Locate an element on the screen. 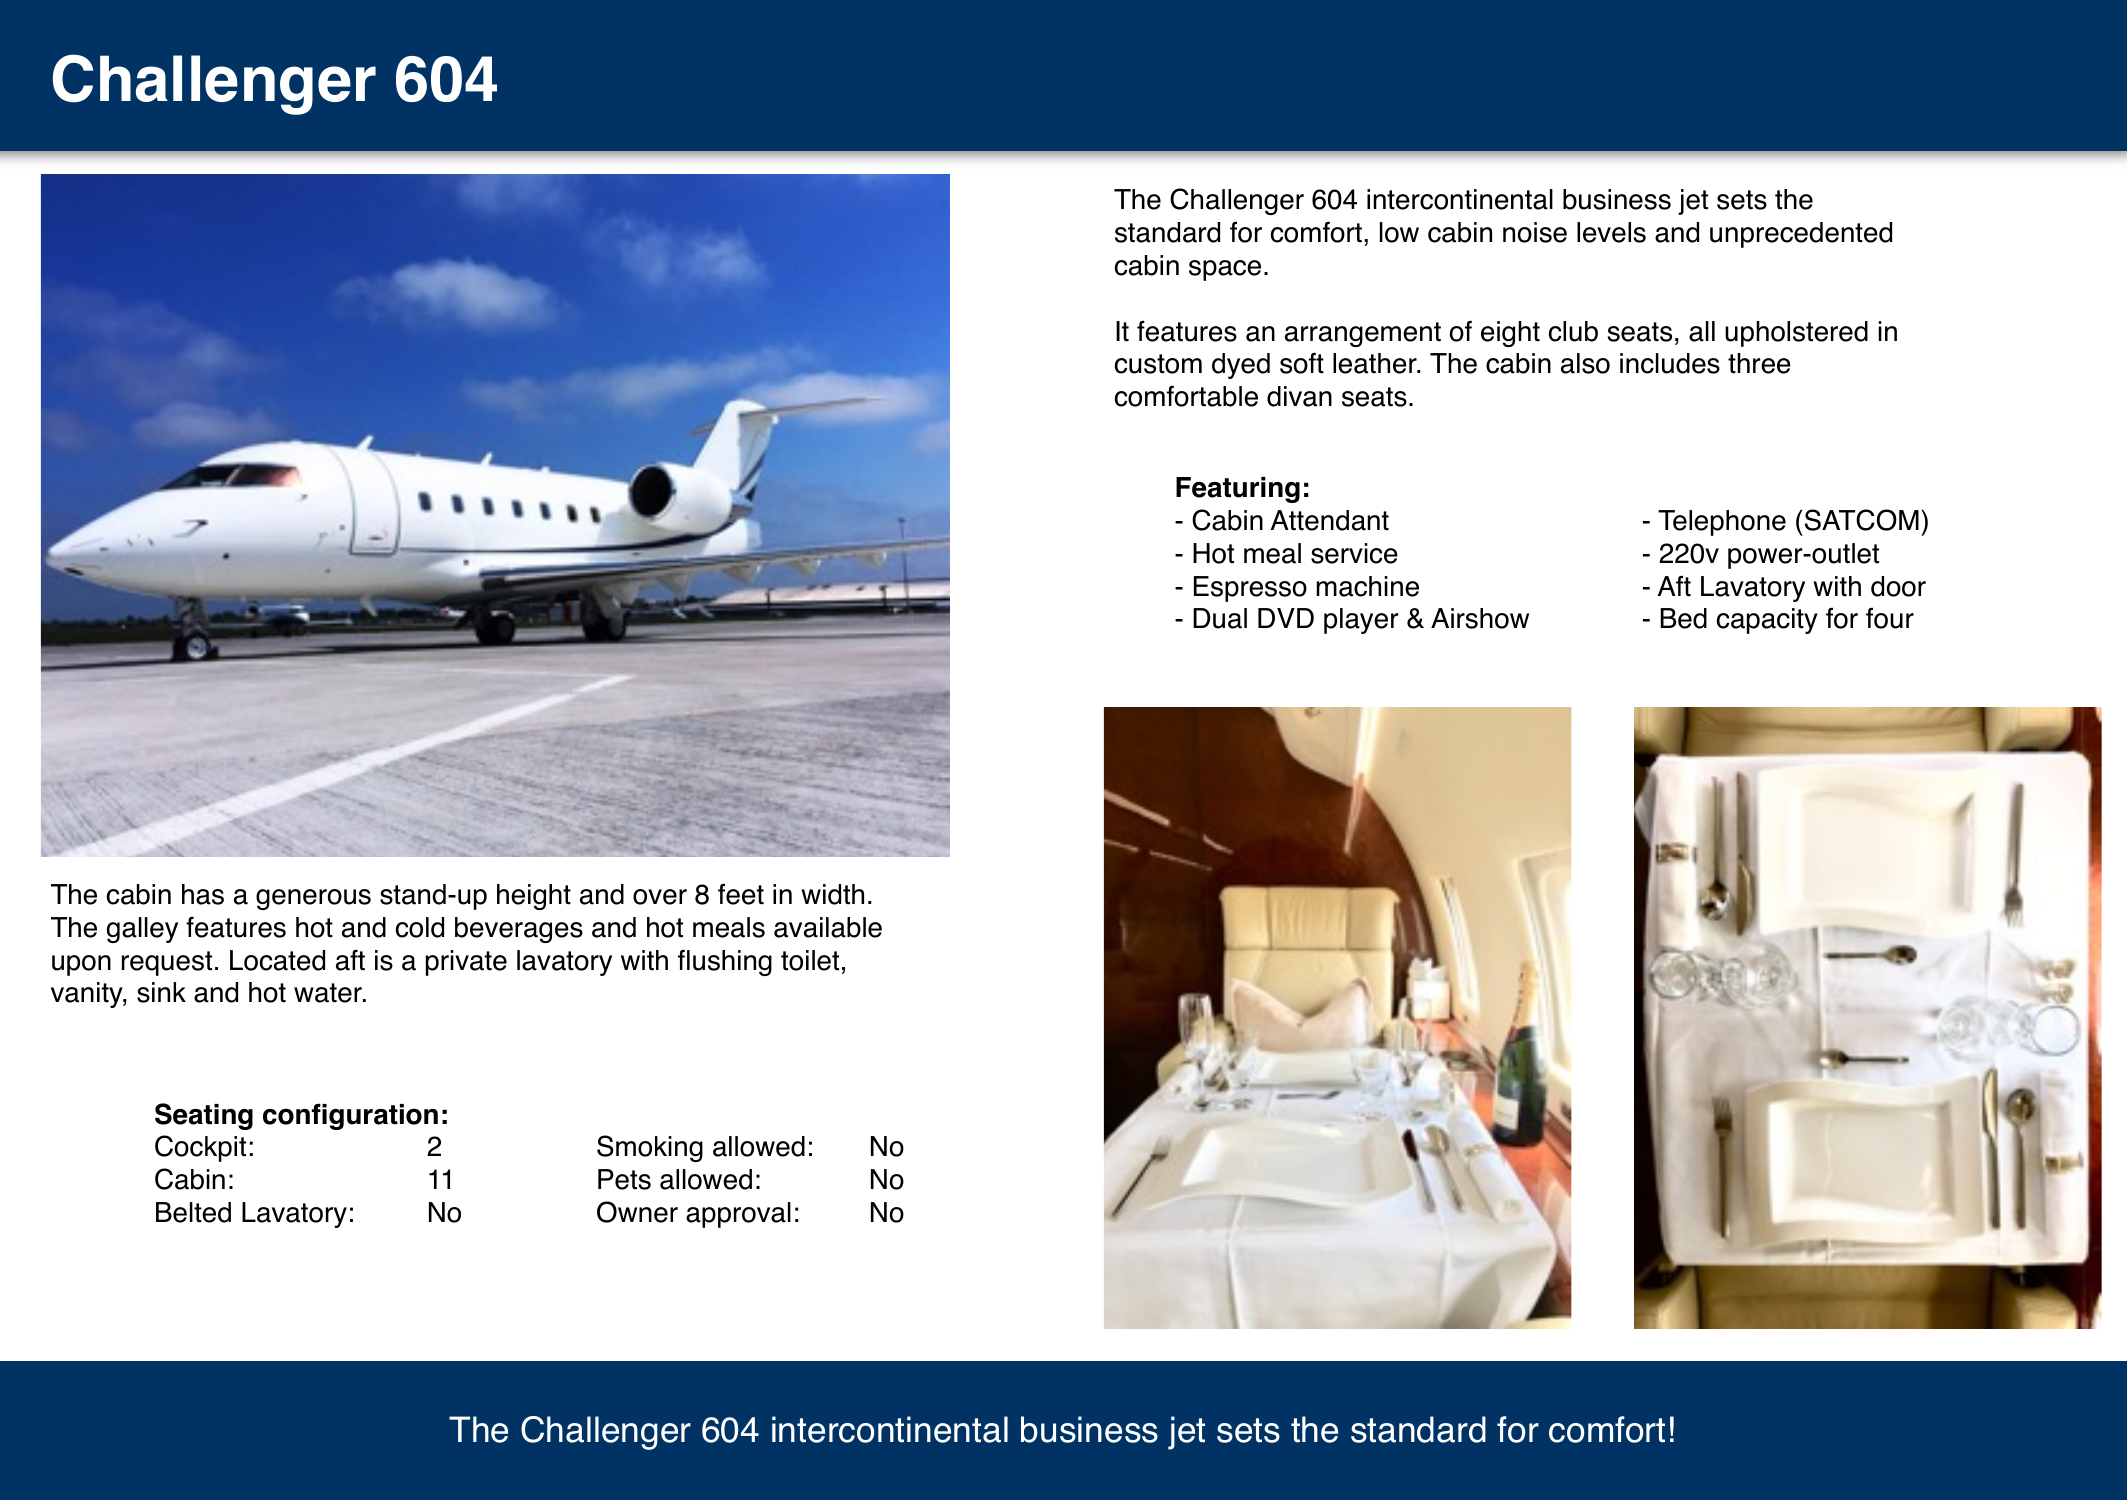 Image resolution: width=2127 pixels, height=1503 pixels. Featuring is located at coordinates (1238, 490).
